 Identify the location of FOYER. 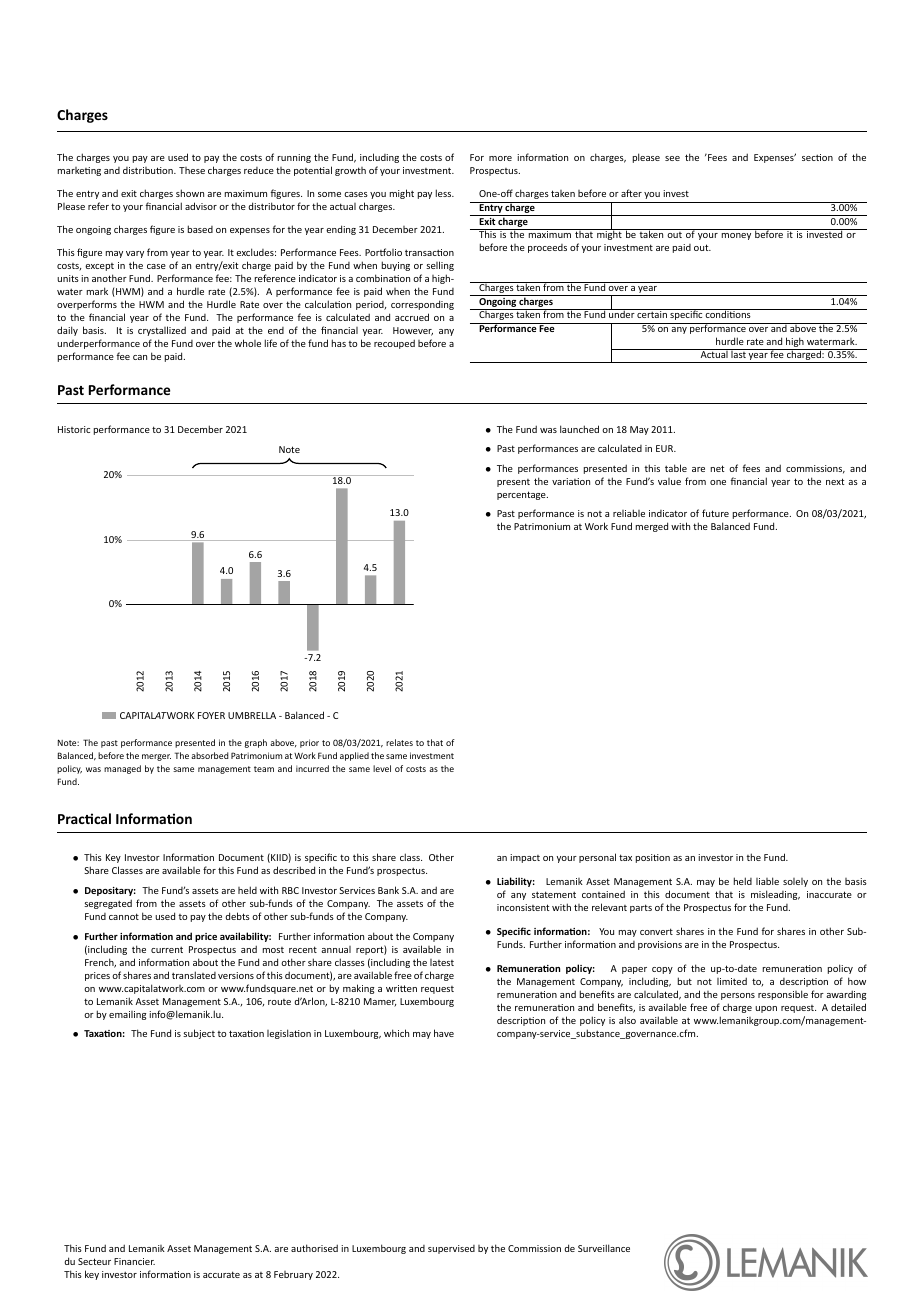
(211, 715).
